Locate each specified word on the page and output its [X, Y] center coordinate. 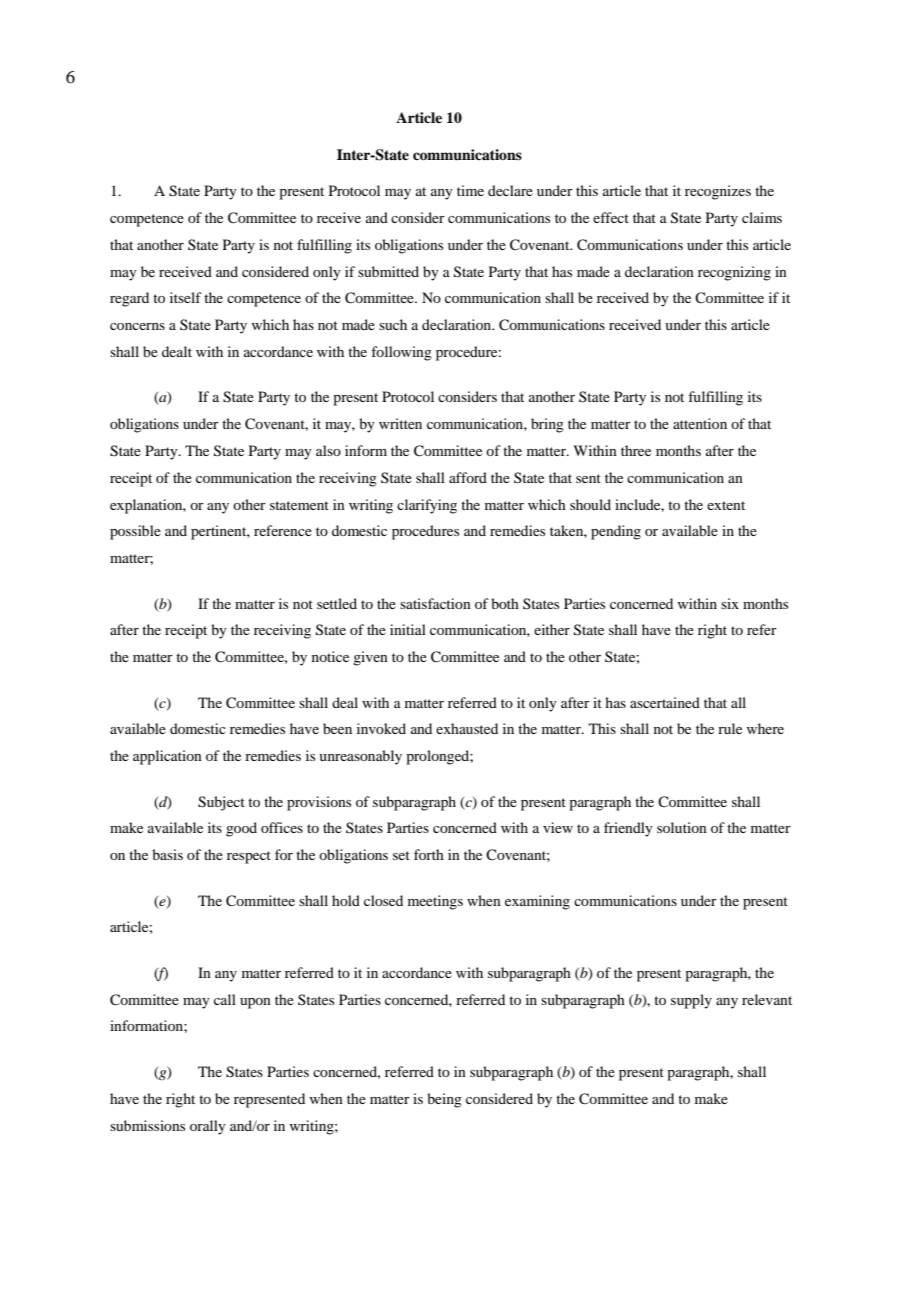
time [470, 190]
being [444, 1100]
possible [135, 532]
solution [682, 827]
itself [186, 297]
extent [726, 505]
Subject [221, 803]
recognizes [718, 192]
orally [208, 1127]
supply [691, 1001]
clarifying [427, 506]
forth [429, 854]
